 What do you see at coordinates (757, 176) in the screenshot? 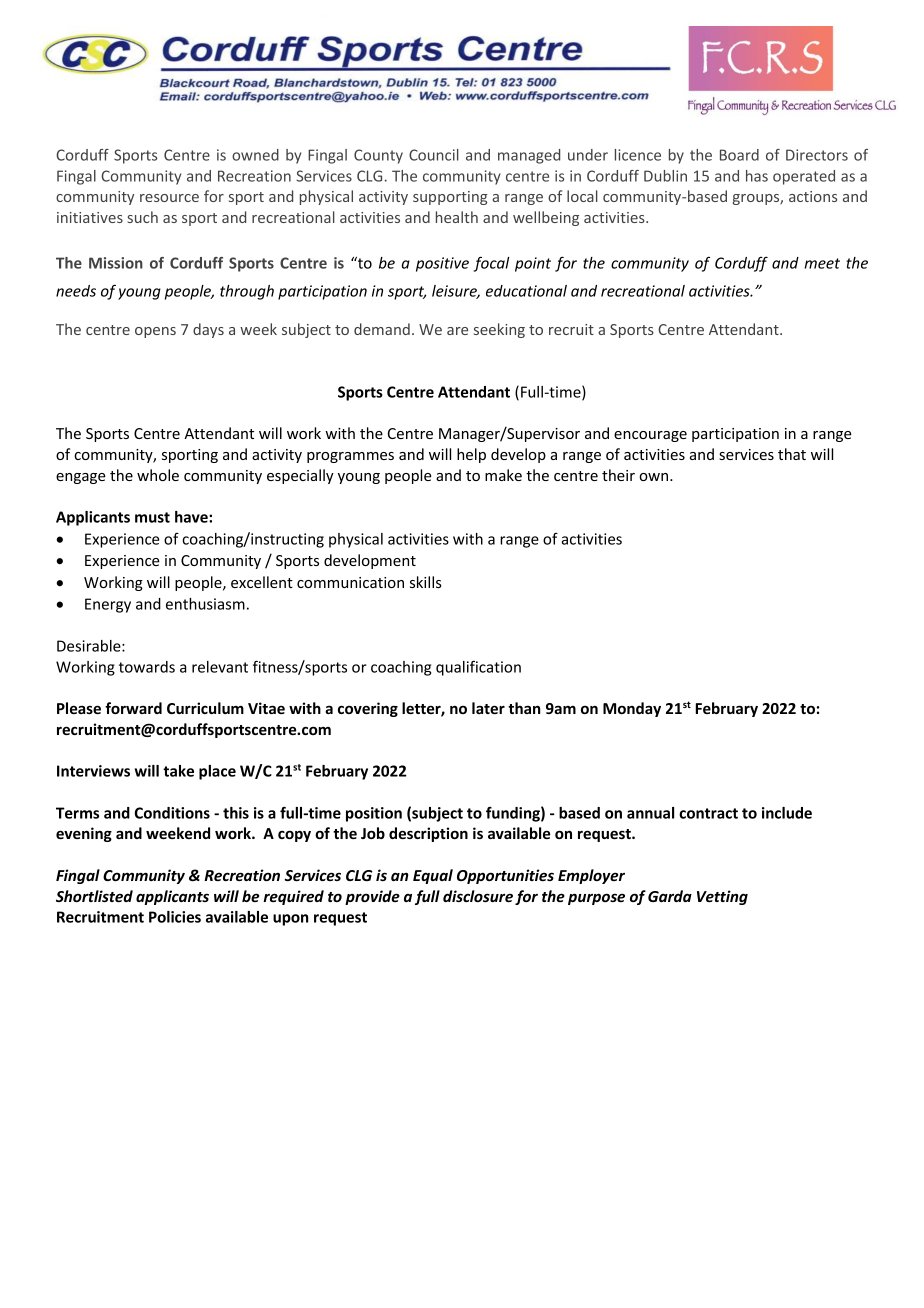
I see `has` at bounding box center [757, 176].
